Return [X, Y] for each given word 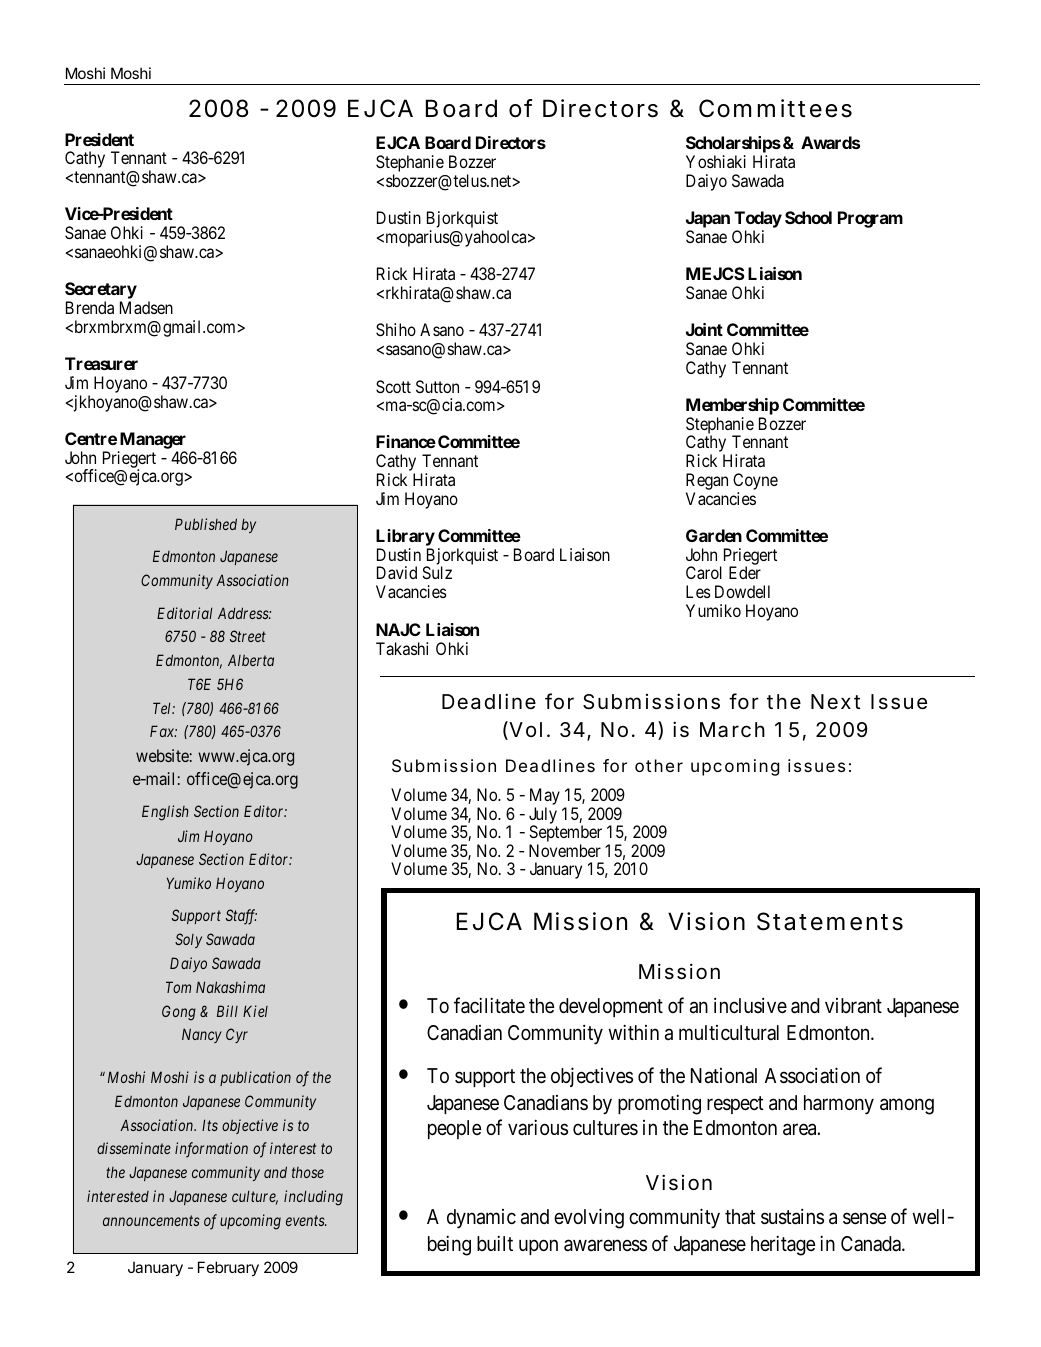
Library [405, 539]
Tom [178, 987]
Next [835, 701]
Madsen [146, 307]
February [228, 1268]
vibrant [853, 1006]
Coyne [755, 483]
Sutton [437, 386]
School [808, 217]
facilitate [489, 1005]
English [165, 813]
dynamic [481, 1219]
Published [206, 524]
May [545, 796]
